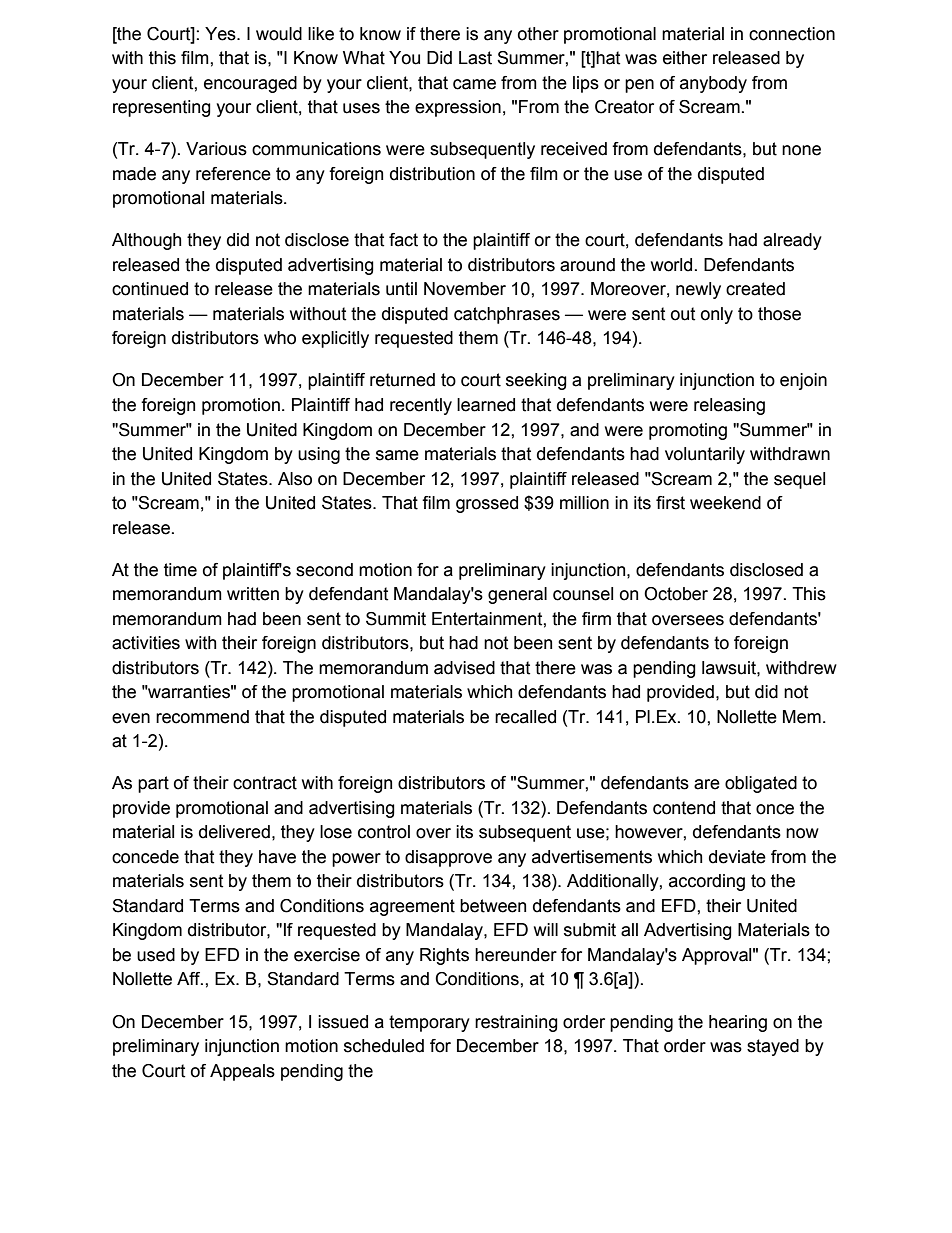 Image resolution: width=952 pixels, height=1233 pixels. Describe the element at coordinates (202, 717) in the screenshot. I see `recommend` at that location.
